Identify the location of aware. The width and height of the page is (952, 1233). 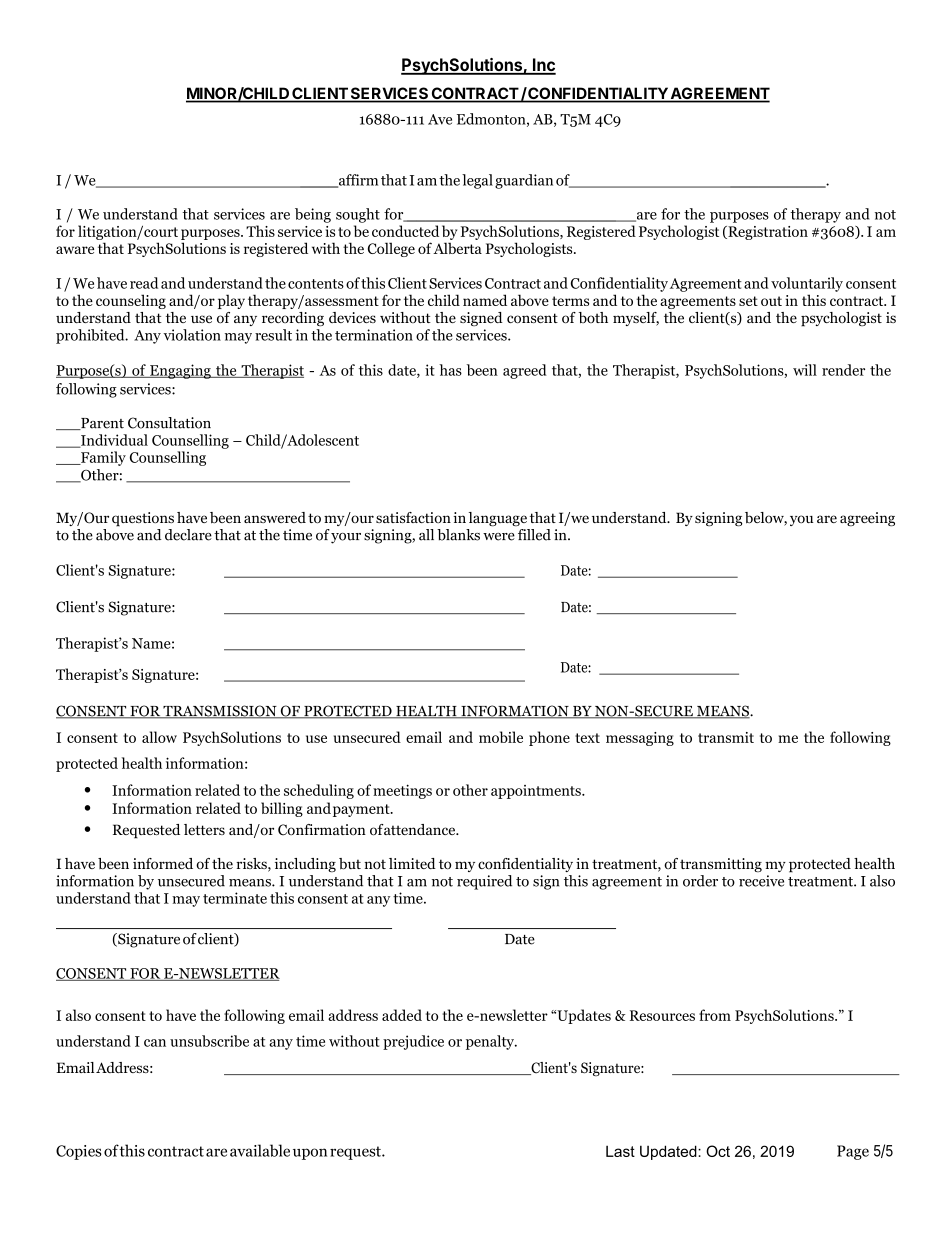
(75, 250).
